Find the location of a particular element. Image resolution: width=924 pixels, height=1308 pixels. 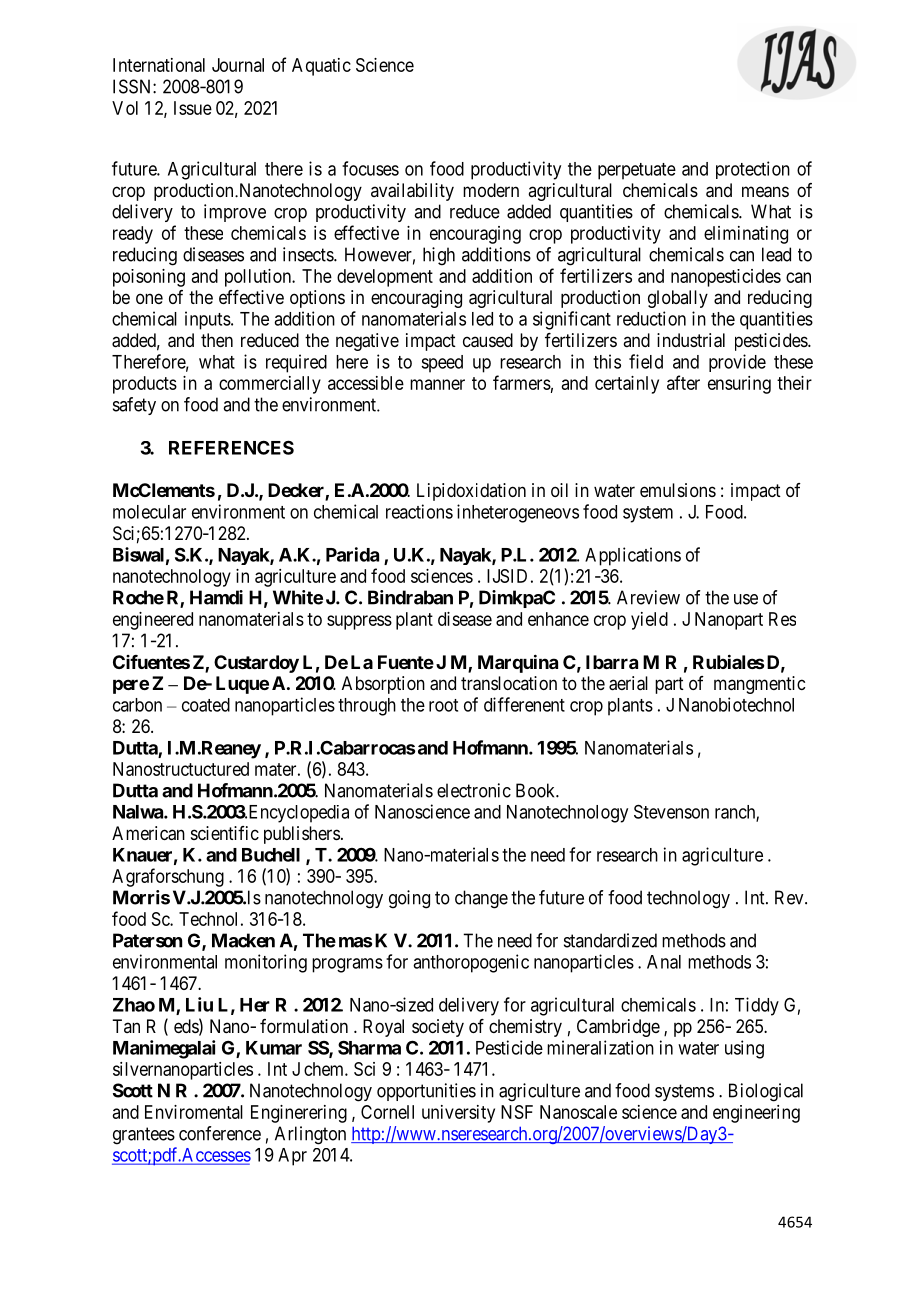

root is located at coordinates (443, 705).
